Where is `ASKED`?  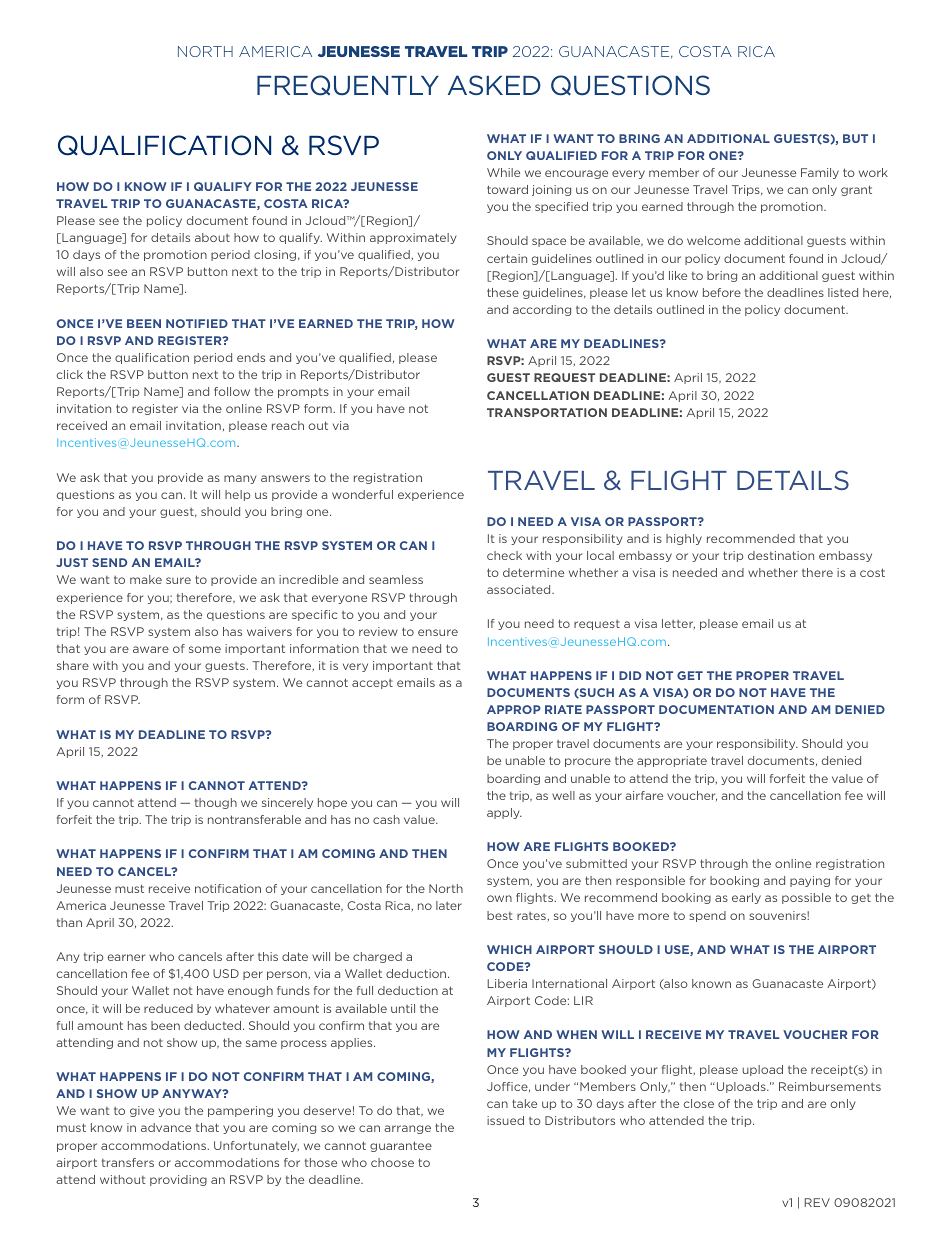 ASKED is located at coordinates (494, 85).
